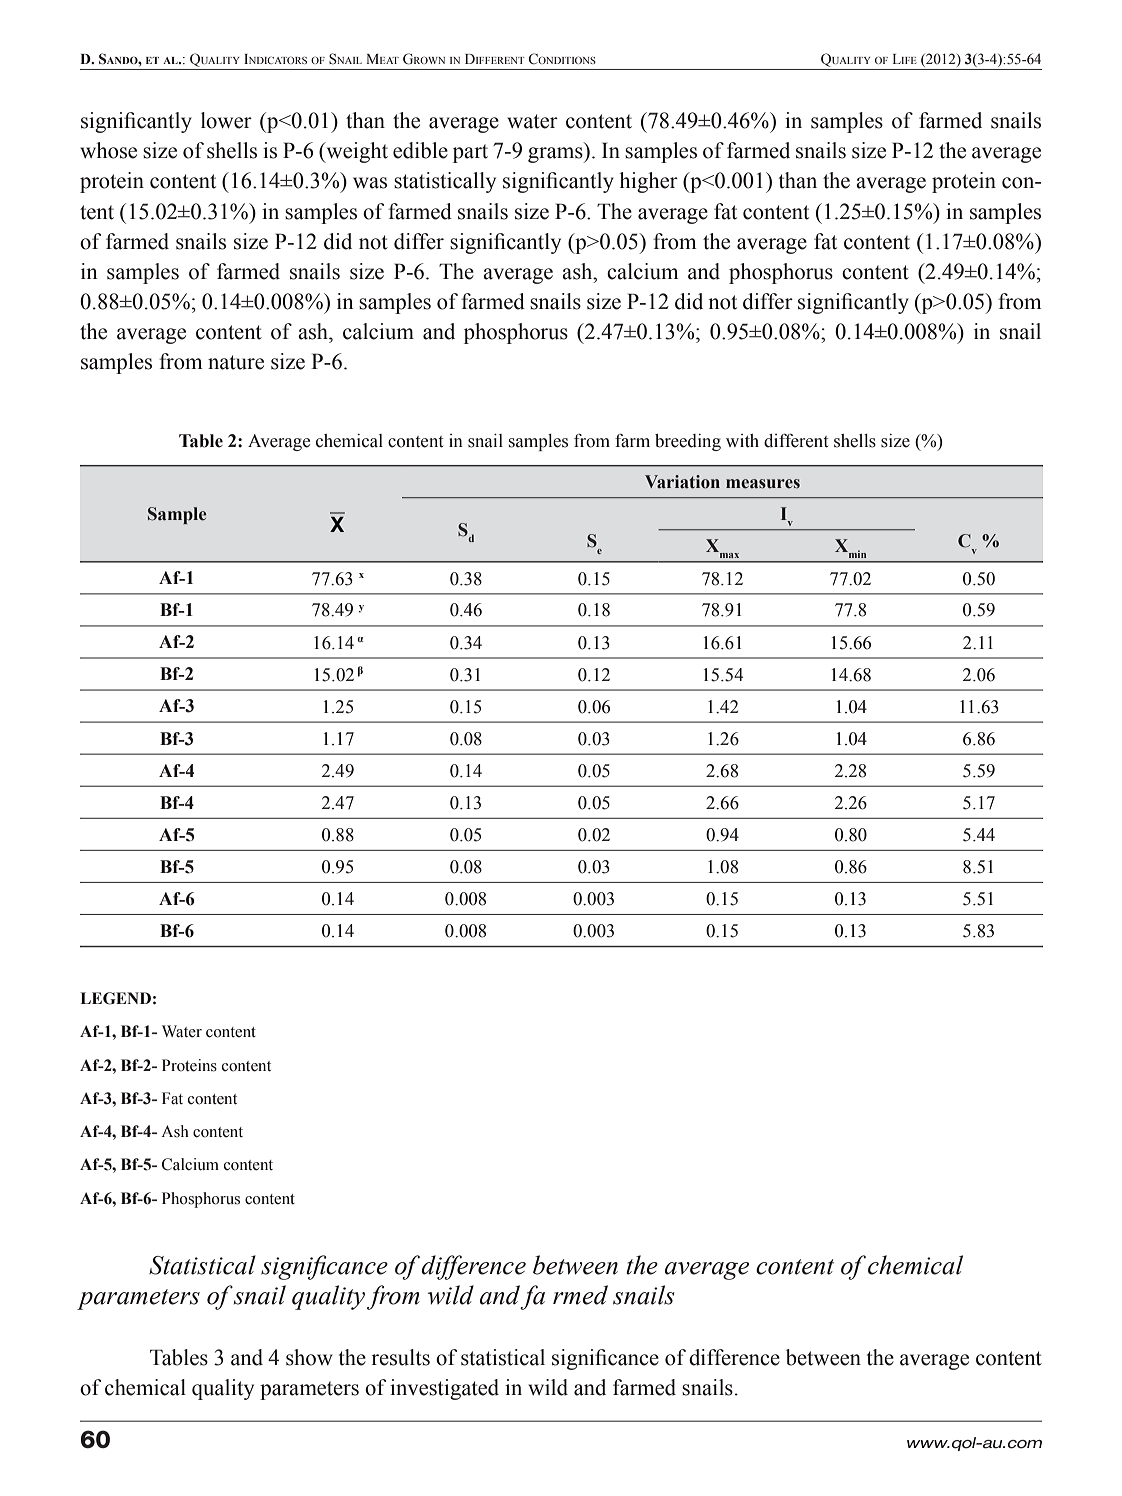 This screenshot has height=1496, width=1122. I want to click on higher, so click(649, 182).
